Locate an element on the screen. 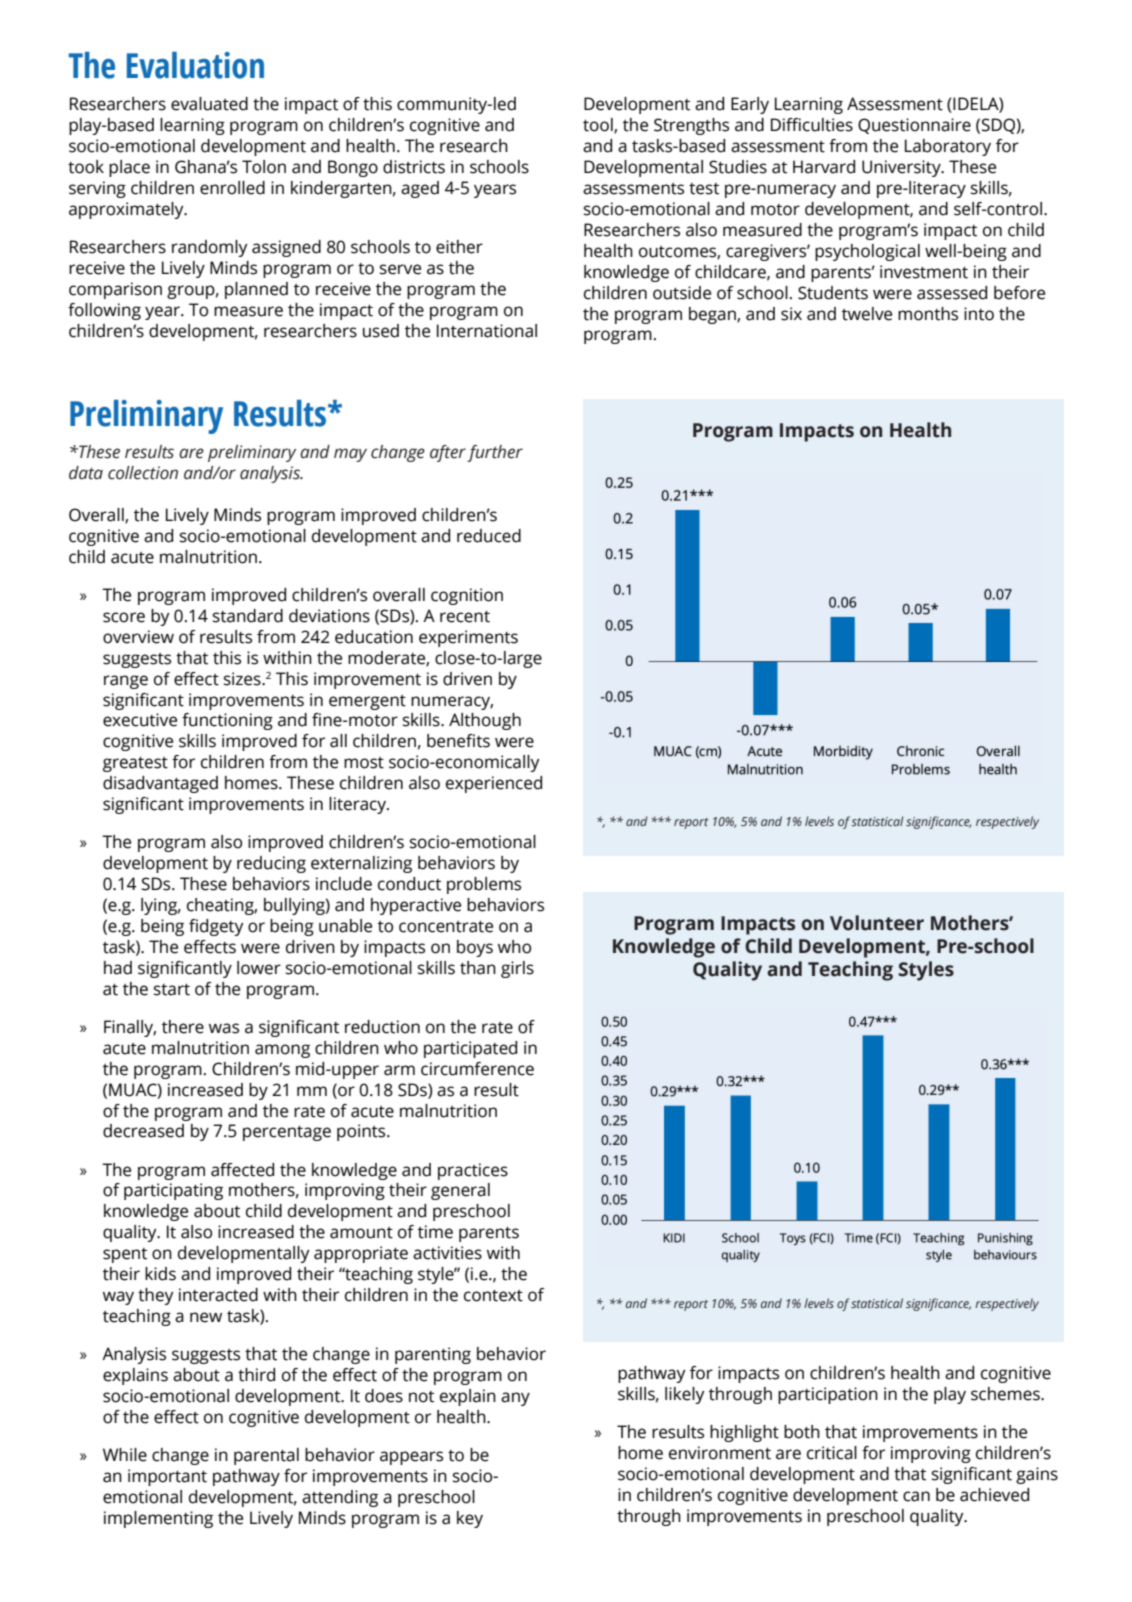 Image resolution: width=1132 pixels, height=1602 pixels. tool is located at coordinates (599, 126).
